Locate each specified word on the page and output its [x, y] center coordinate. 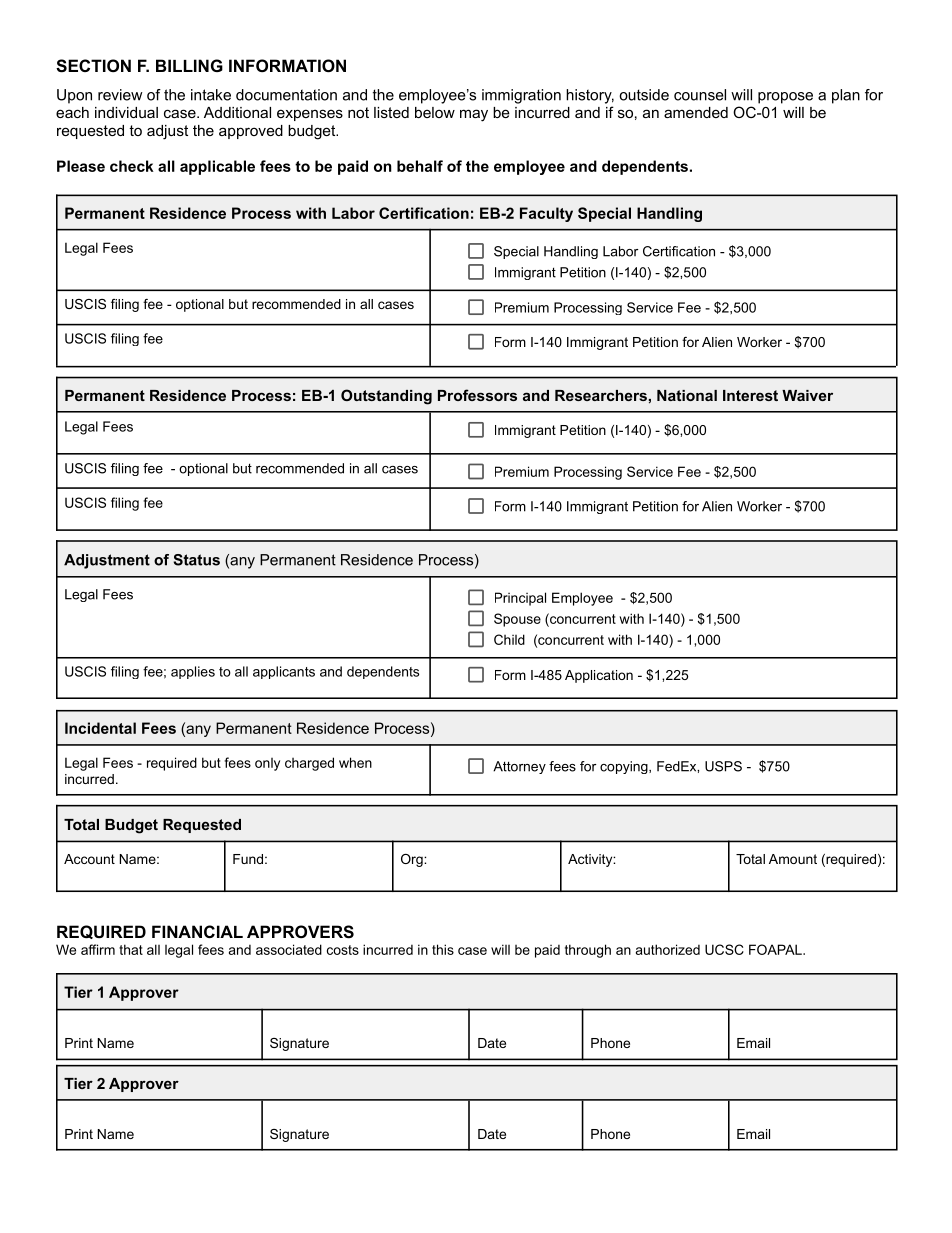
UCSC [724, 949]
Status [196, 560]
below [435, 112]
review [120, 95]
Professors [477, 395]
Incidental [100, 728]
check [132, 166]
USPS [723, 766]
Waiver [807, 395]
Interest [750, 395]
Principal [520, 599]
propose [785, 98]
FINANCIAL [197, 931]
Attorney [519, 767]
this [443, 949]
